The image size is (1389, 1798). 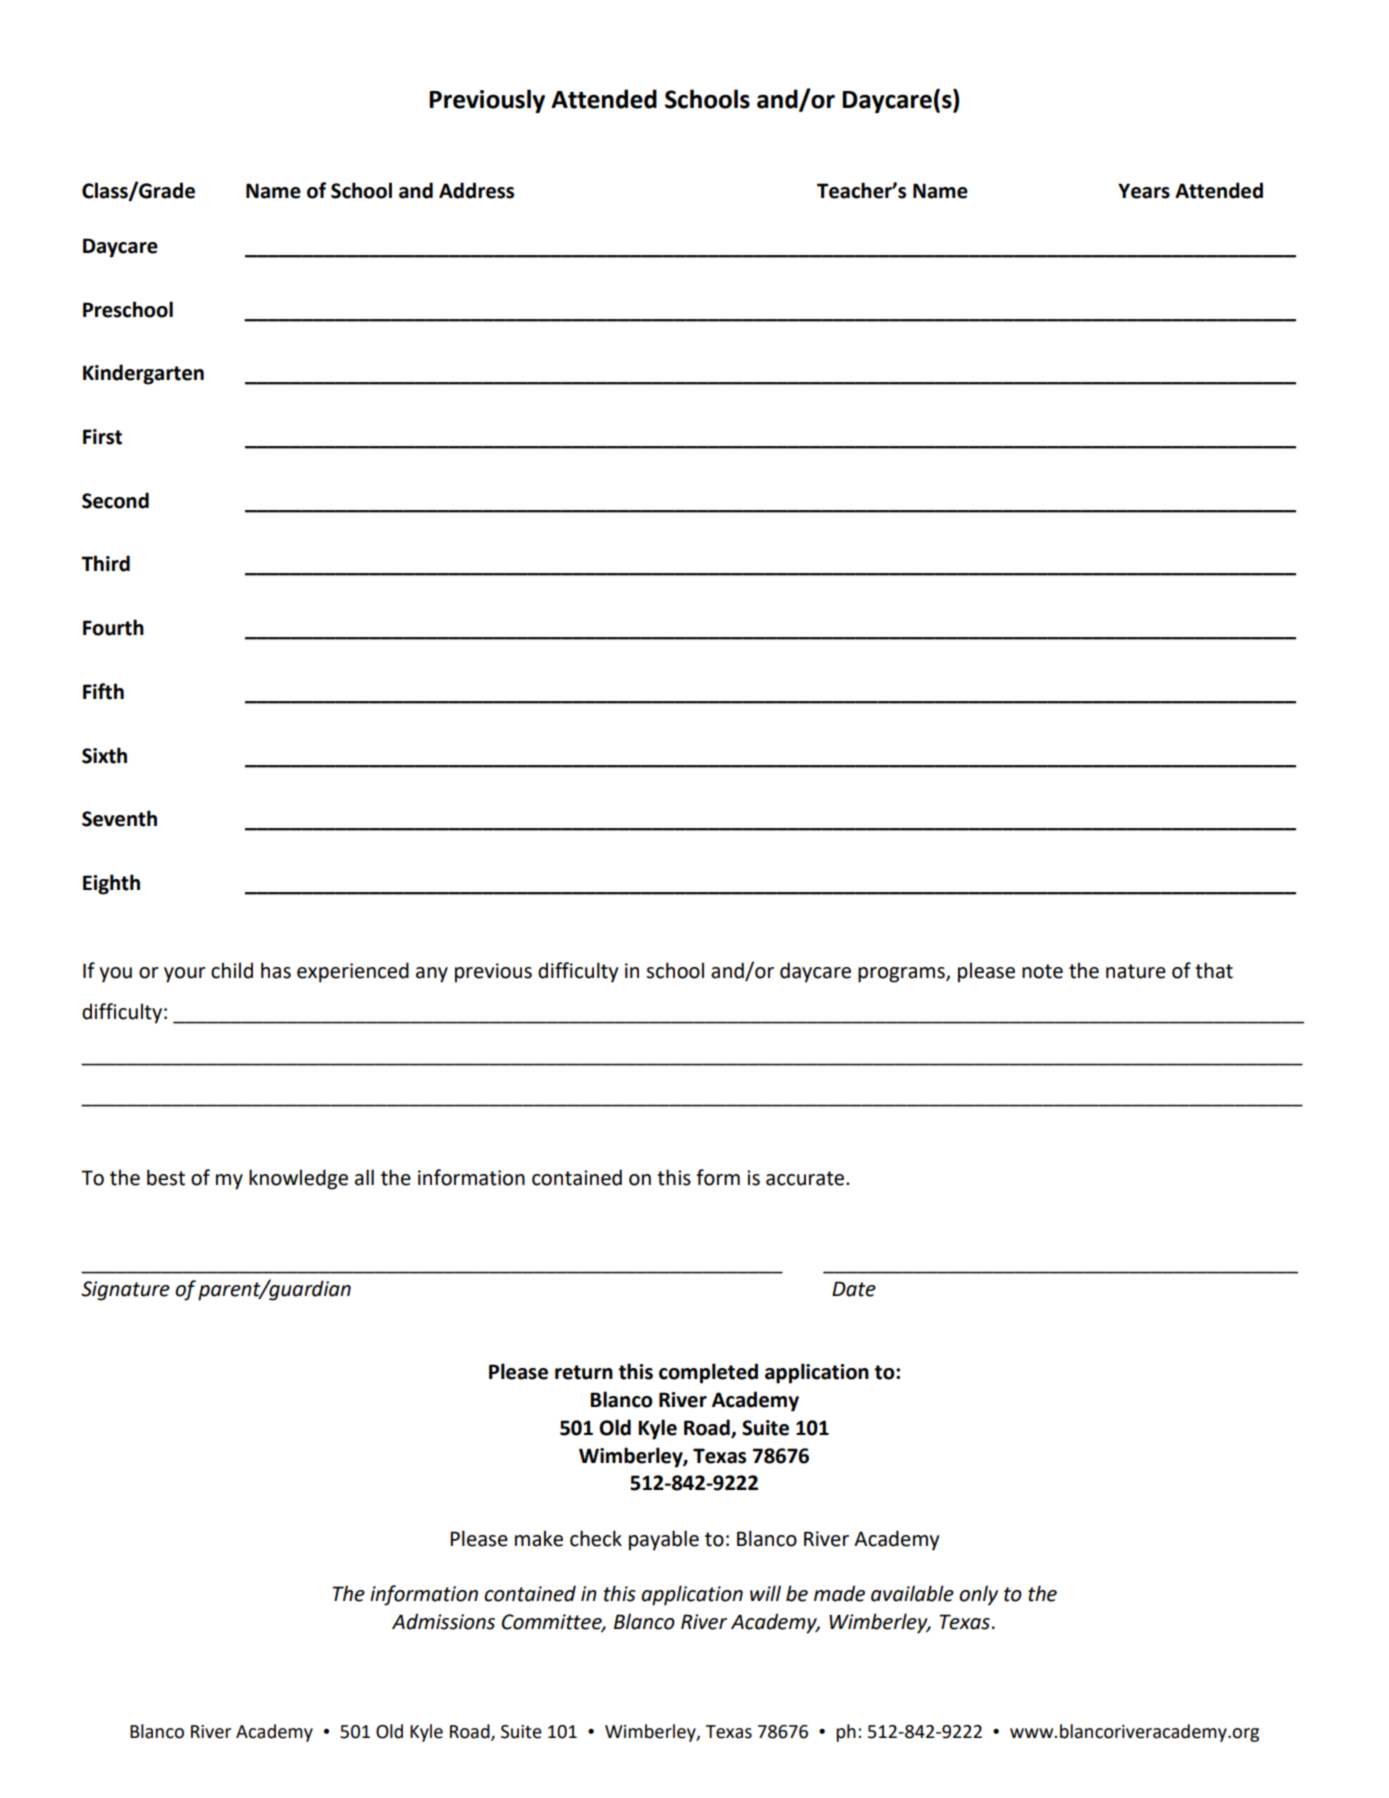 I want to click on Address, so click(x=476, y=190).
